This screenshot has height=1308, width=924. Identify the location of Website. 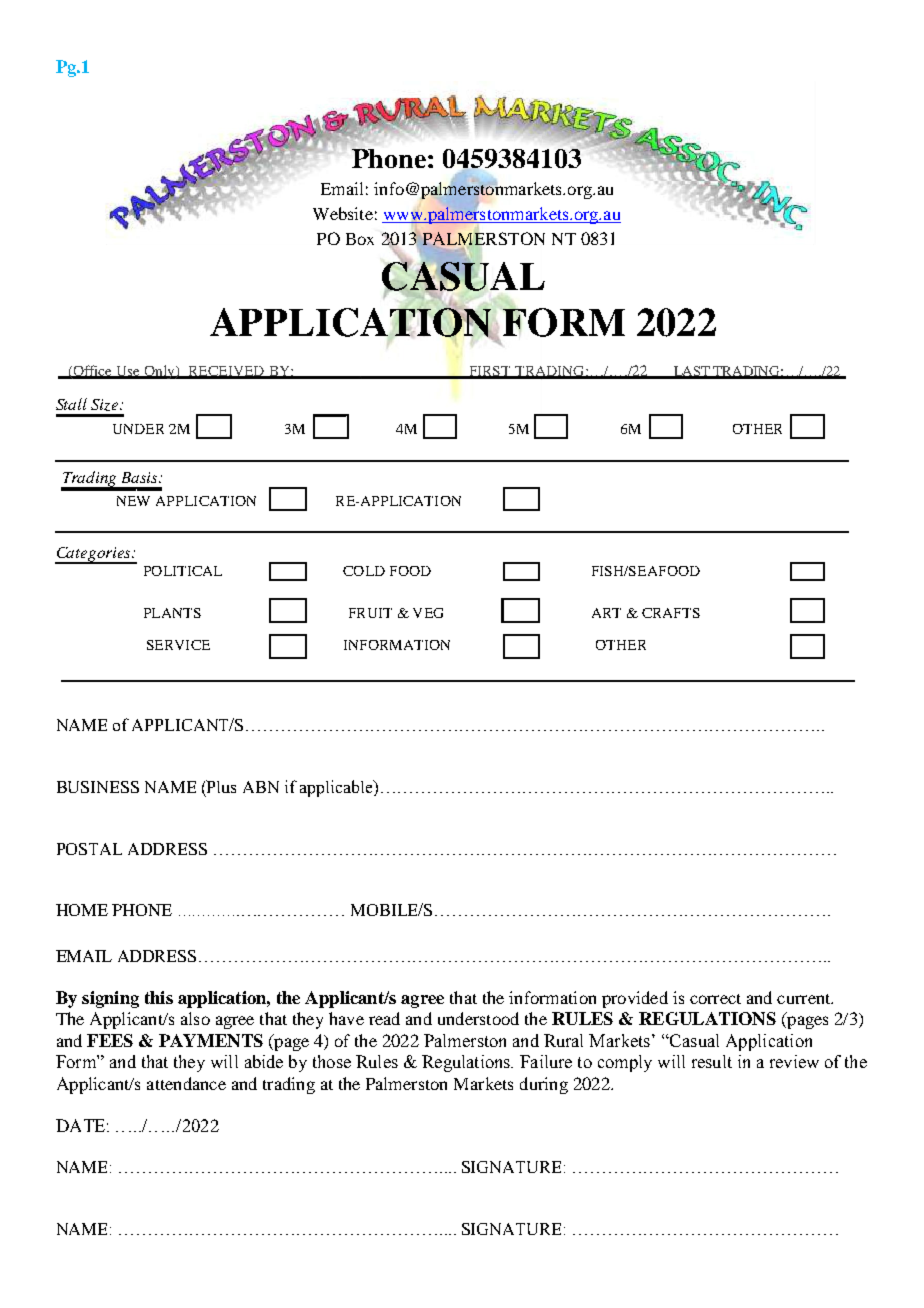
(343, 213).
